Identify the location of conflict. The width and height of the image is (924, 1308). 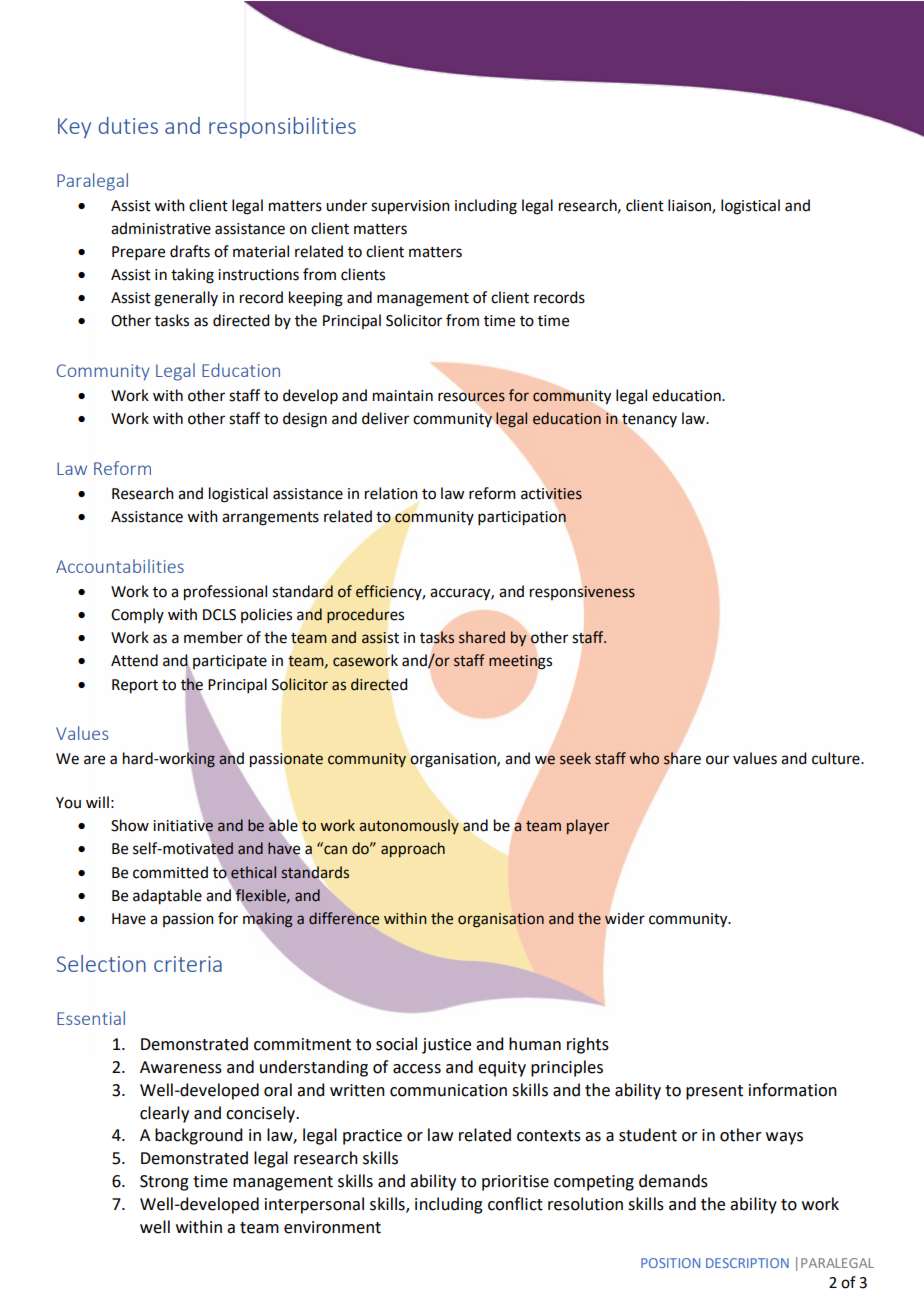
(515, 1204).
